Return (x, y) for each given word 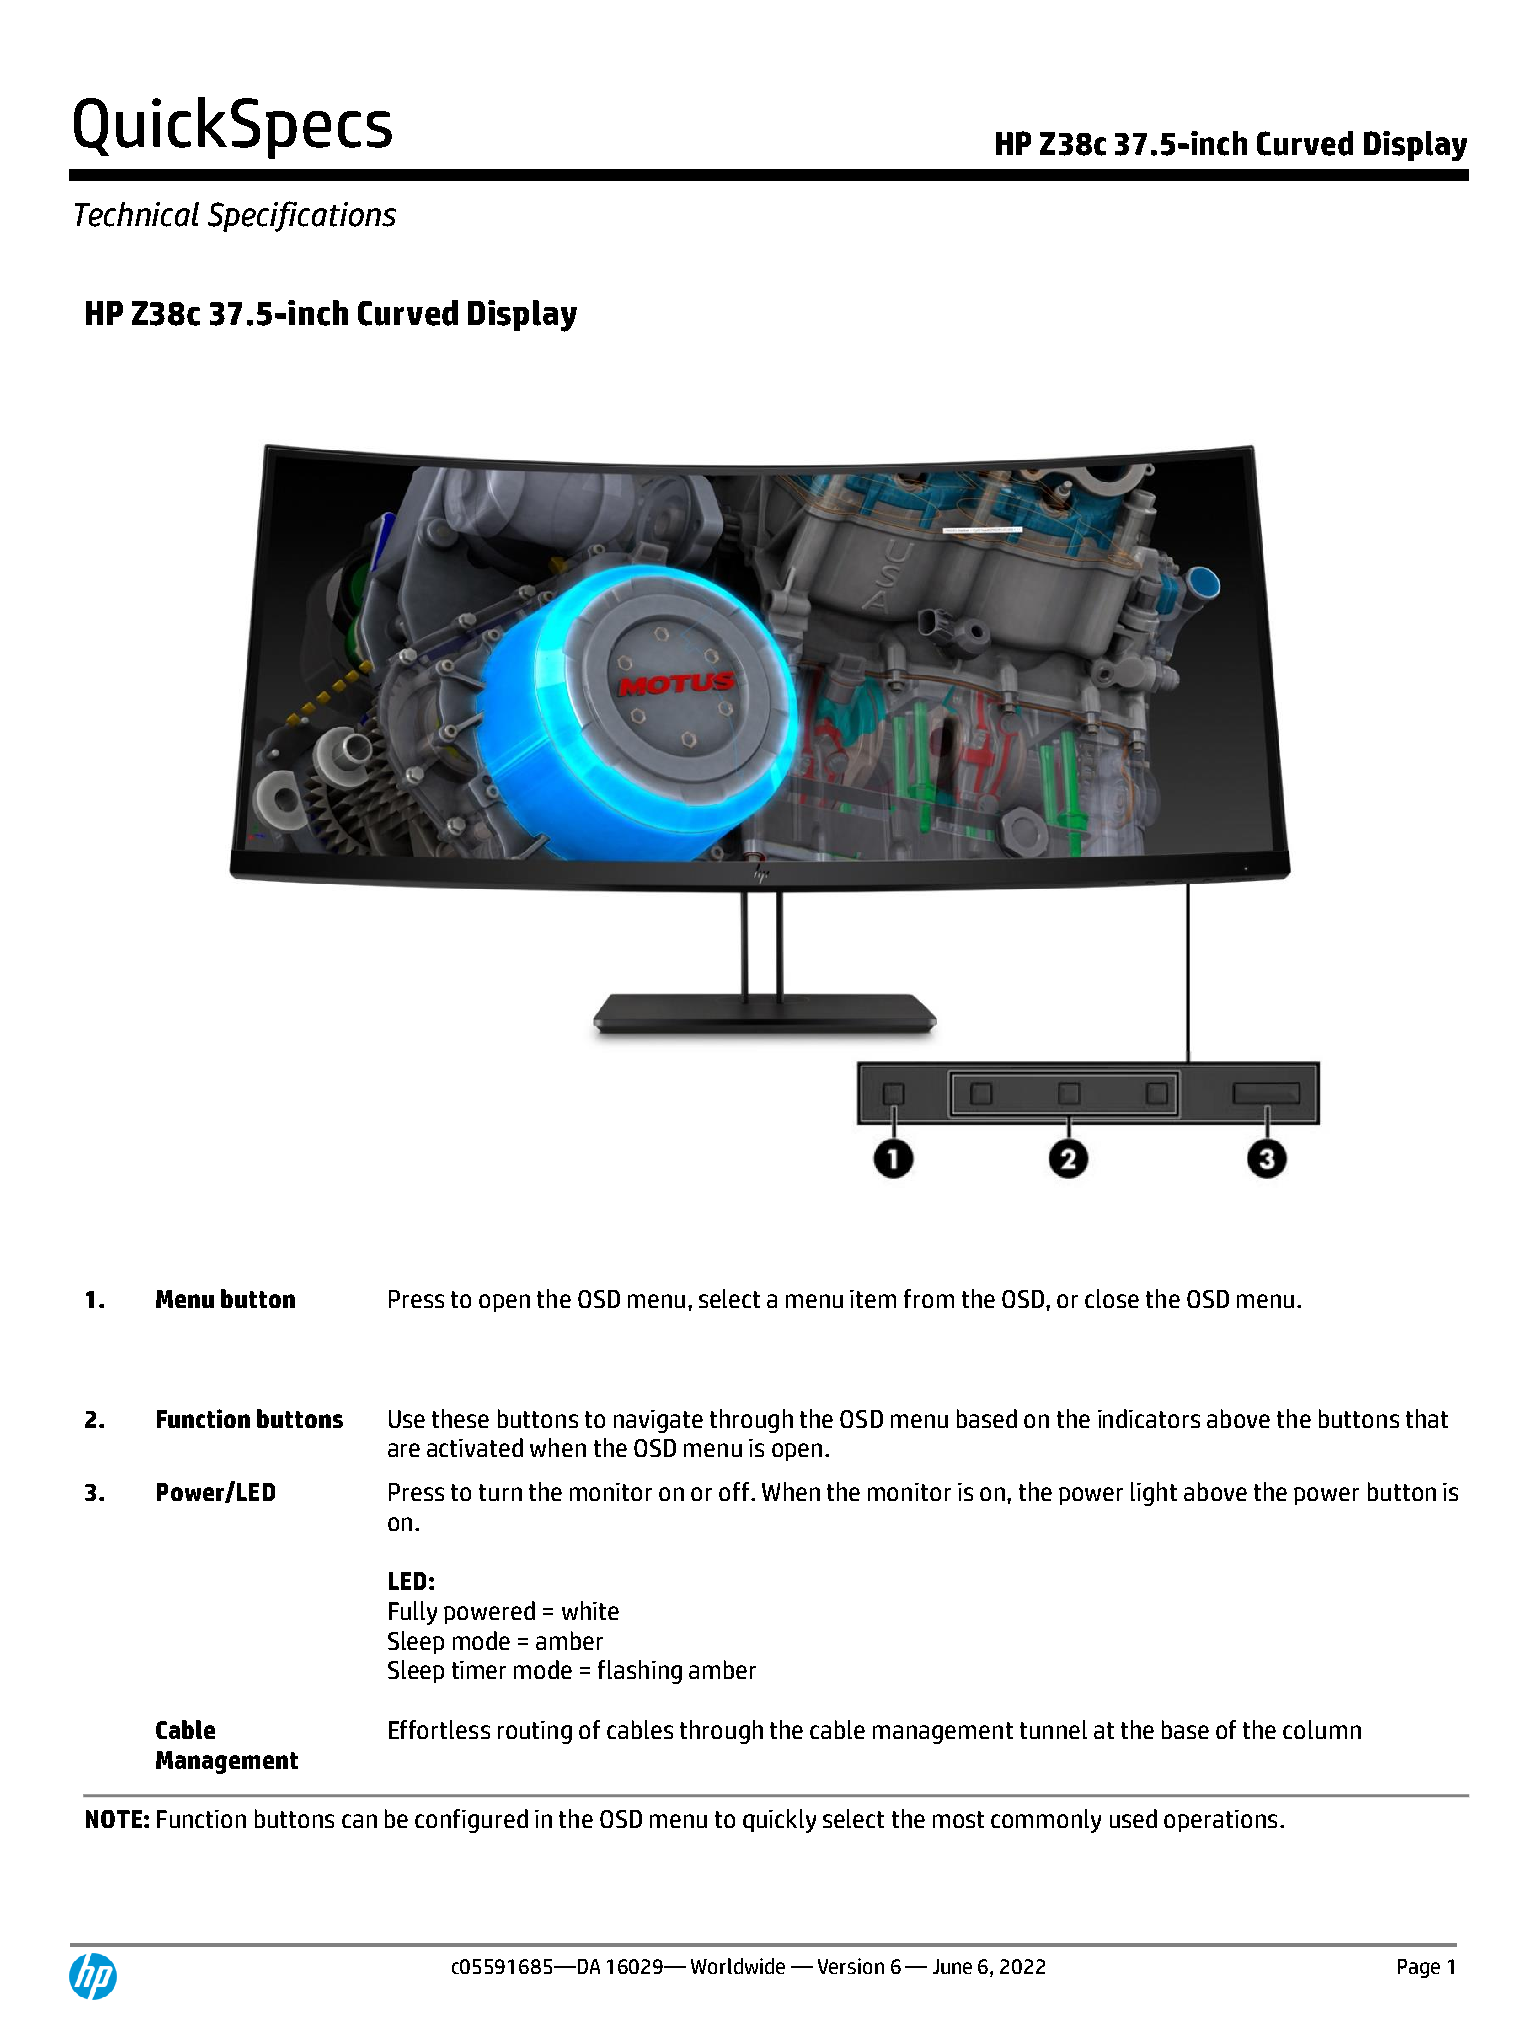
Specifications (302, 216)
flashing (640, 1672)
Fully (413, 1613)
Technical (137, 214)
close (1112, 1298)
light (1154, 1494)
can (359, 1821)
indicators (1149, 1418)
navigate (658, 1421)
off (735, 1491)
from (929, 1298)
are (404, 1450)
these (460, 1418)
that (1427, 1418)
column (1322, 1729)
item (873, 1299)
